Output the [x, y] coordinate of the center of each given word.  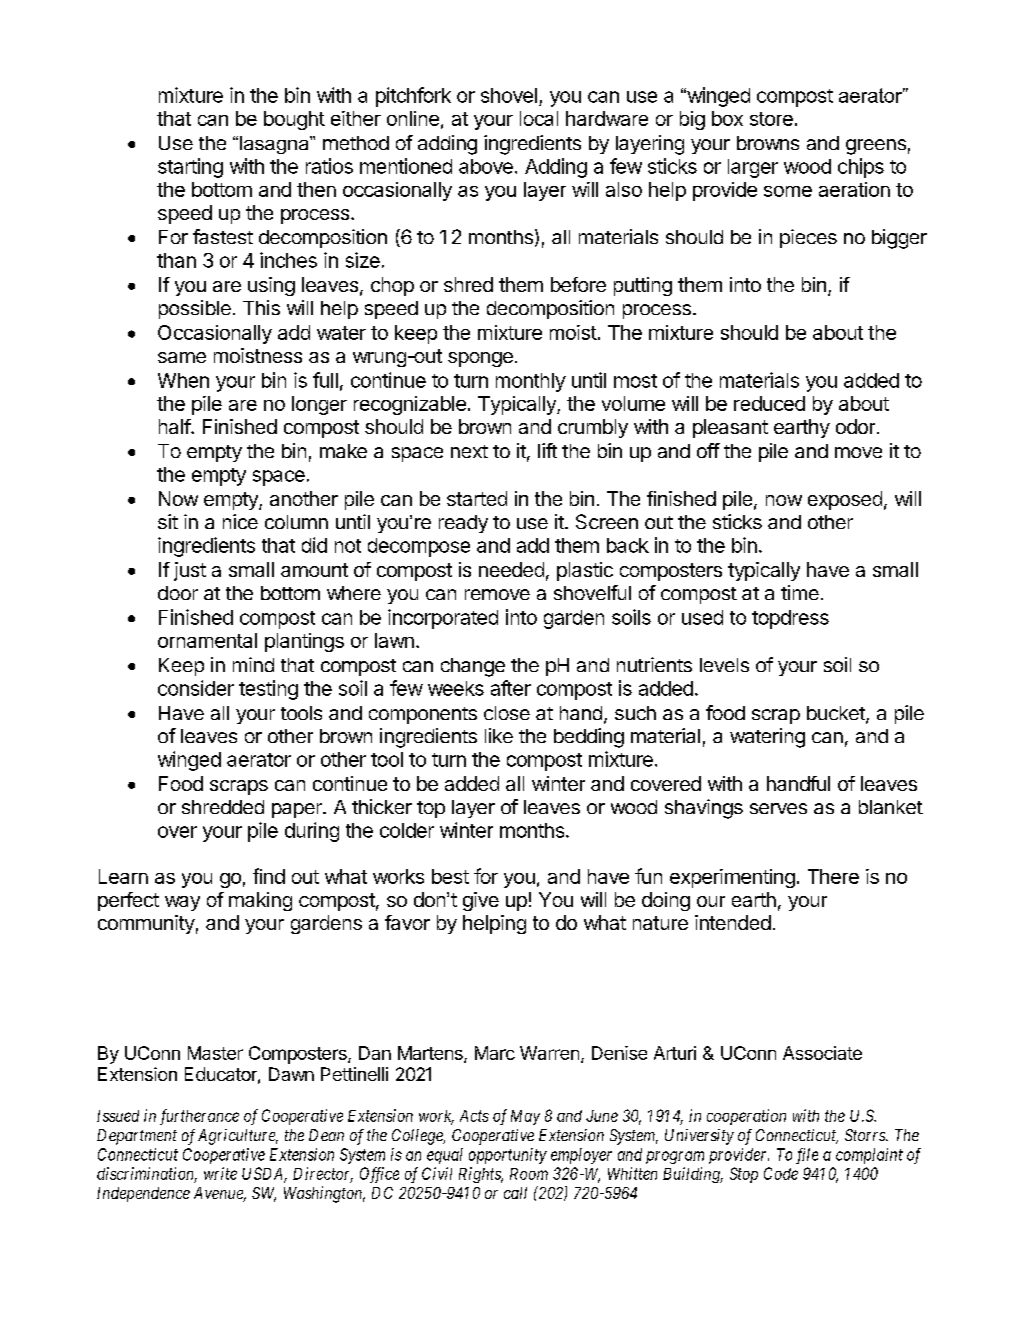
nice [240, 521]
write [220, 1173]
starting [190, 168]
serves [778, 808]
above [486, 166]
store [771, 119]
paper [298, 810]
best [450, 876]
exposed [845, 500]
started [477, 498]
